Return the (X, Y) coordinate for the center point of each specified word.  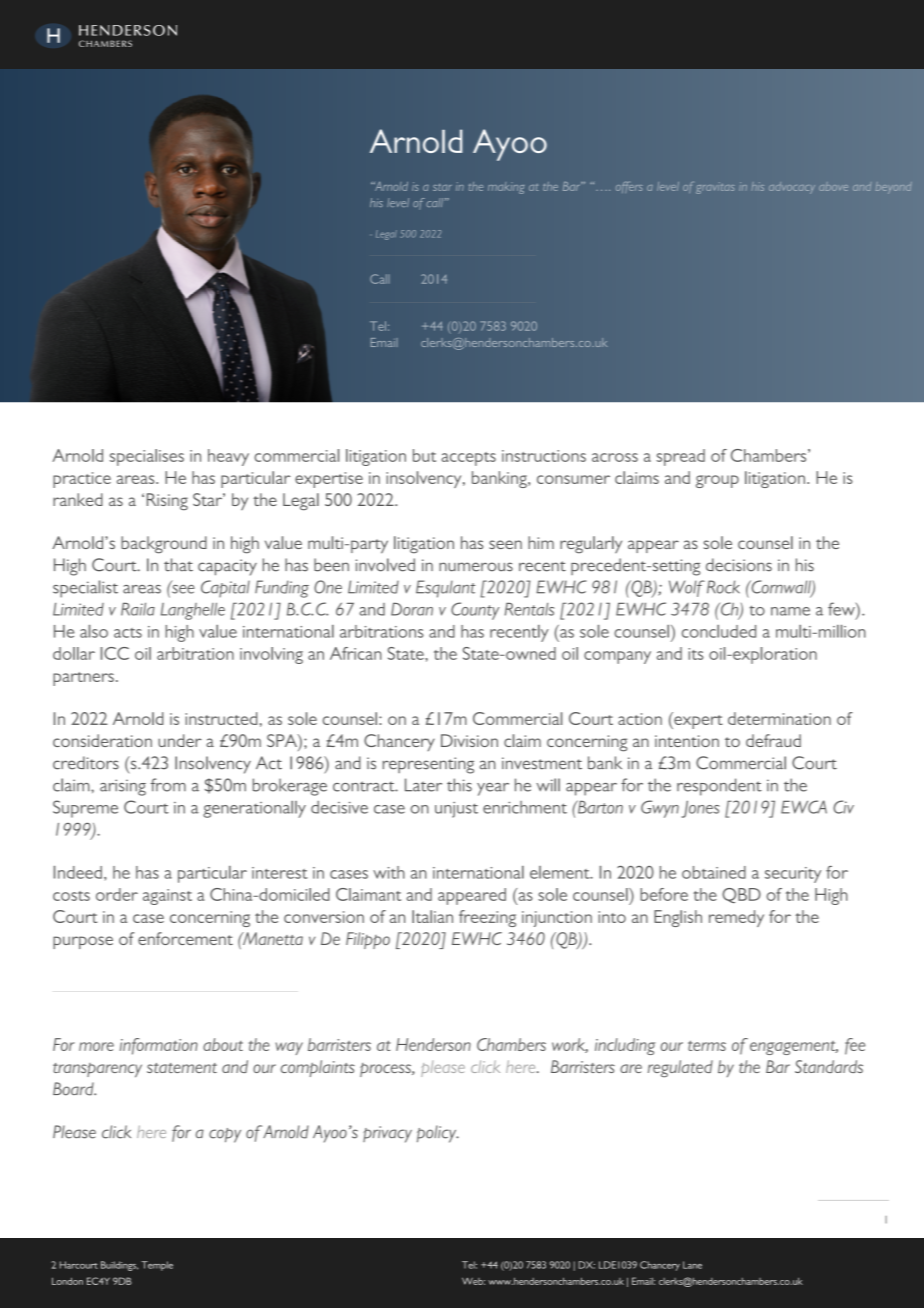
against (167, 897)
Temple (157, 1266)
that (178, 565)
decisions (739, 565)
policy (438, 1134)
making (506, 188)
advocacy (792, 188)
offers (629, 187)
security (793, 875)
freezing (487, 918)
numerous (476, 567)
